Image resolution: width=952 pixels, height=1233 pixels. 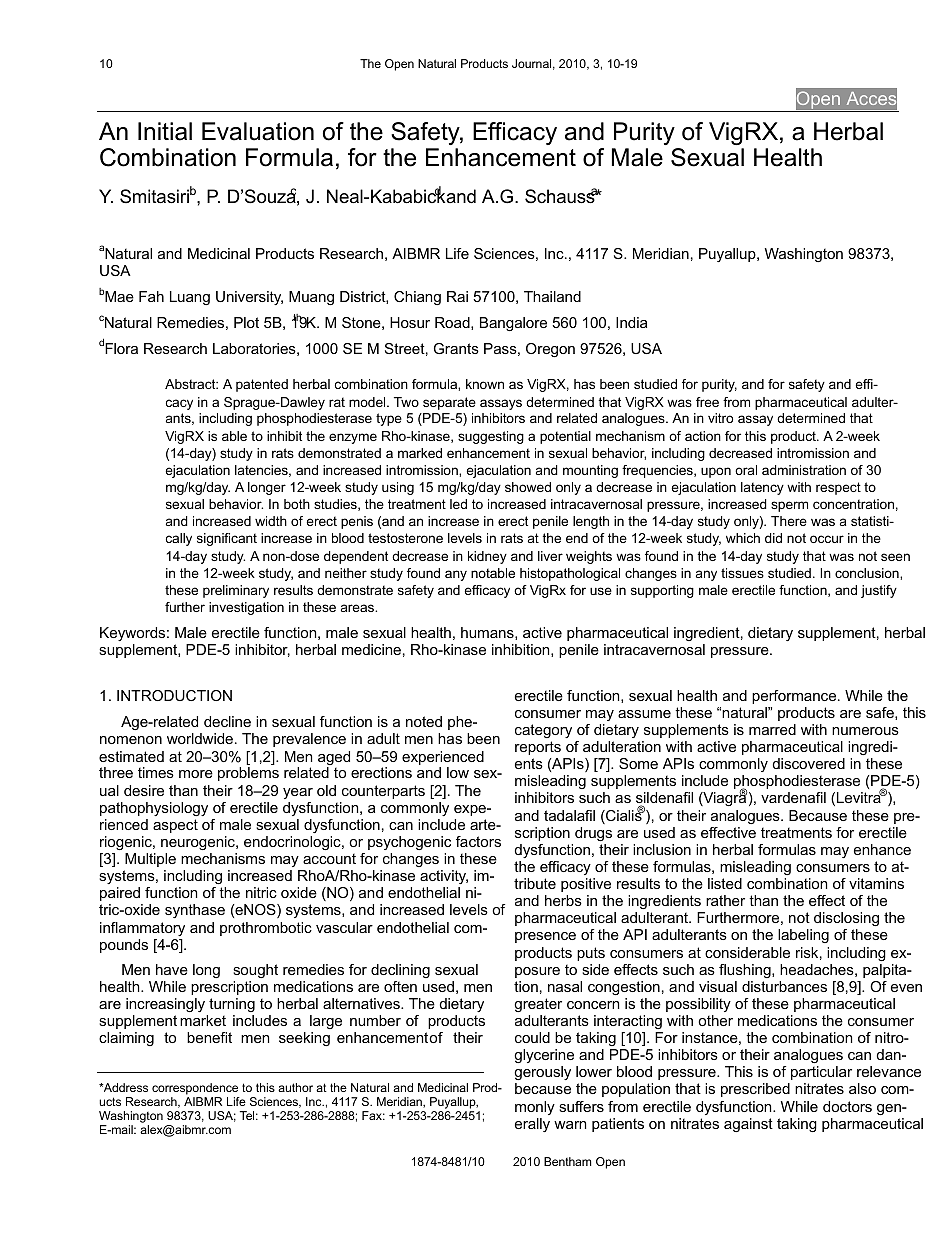 What do you see at coordinates (150, 860) in the screenshot?
I see `Multiple` at bounding box center [150, 860].
